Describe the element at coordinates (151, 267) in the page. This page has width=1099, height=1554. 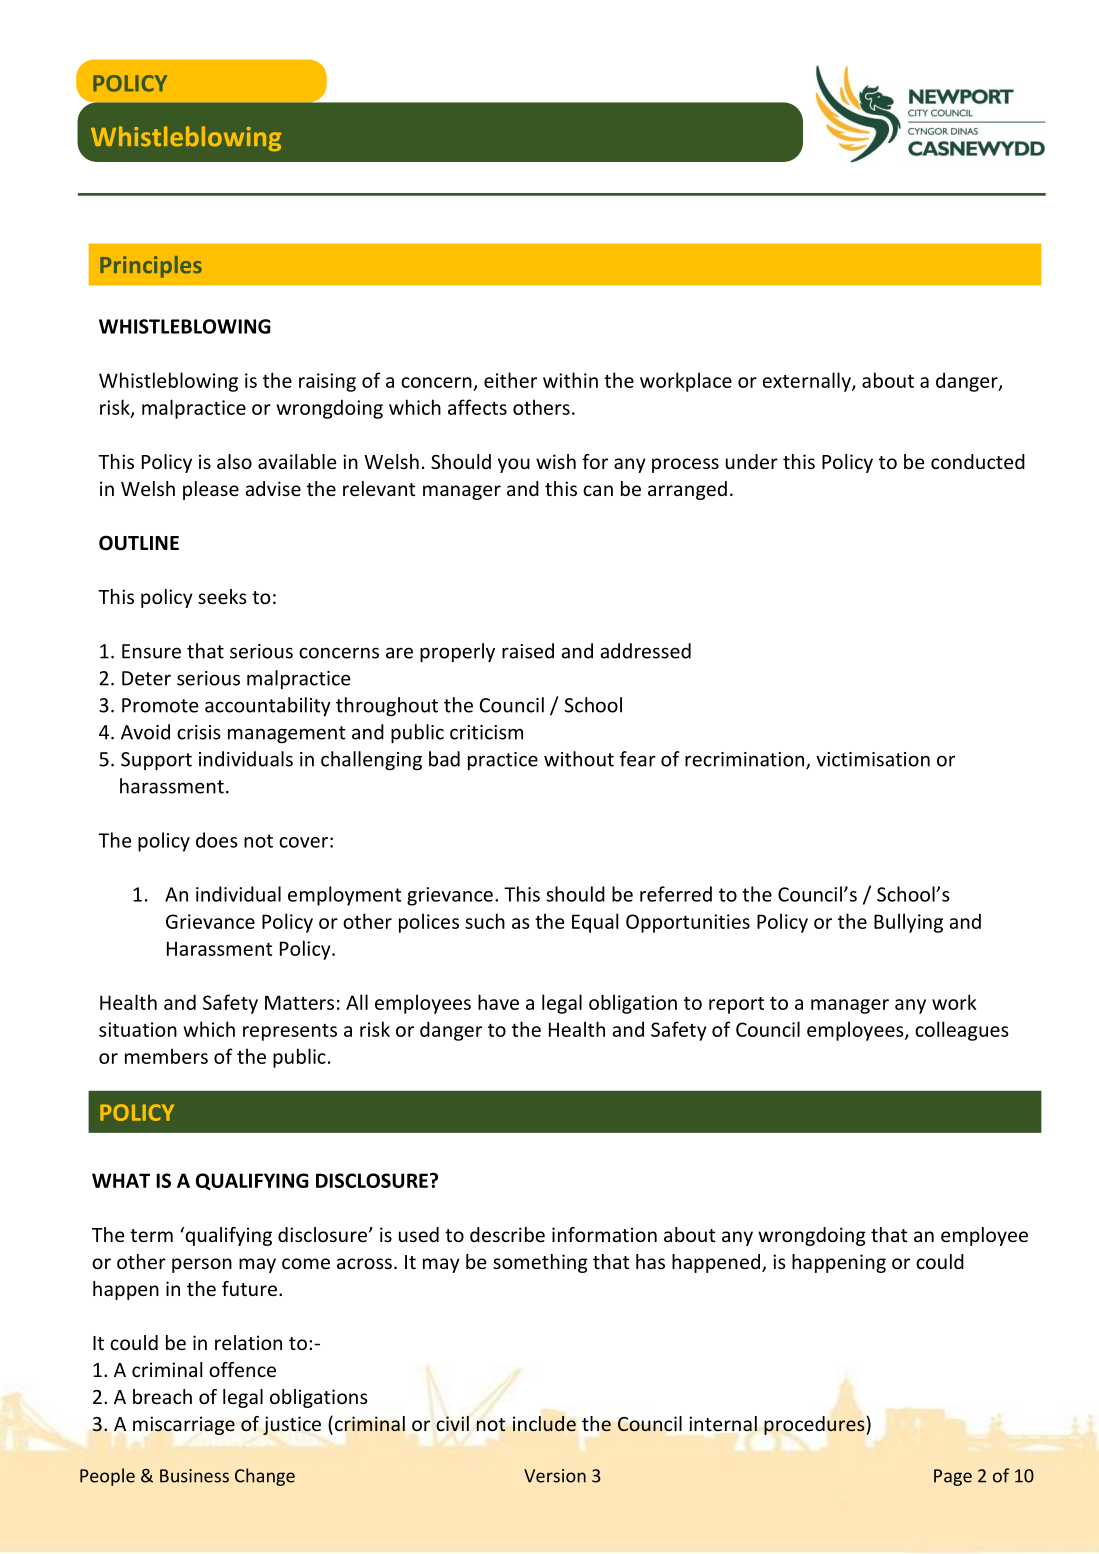
I see `Principles` at that location.
